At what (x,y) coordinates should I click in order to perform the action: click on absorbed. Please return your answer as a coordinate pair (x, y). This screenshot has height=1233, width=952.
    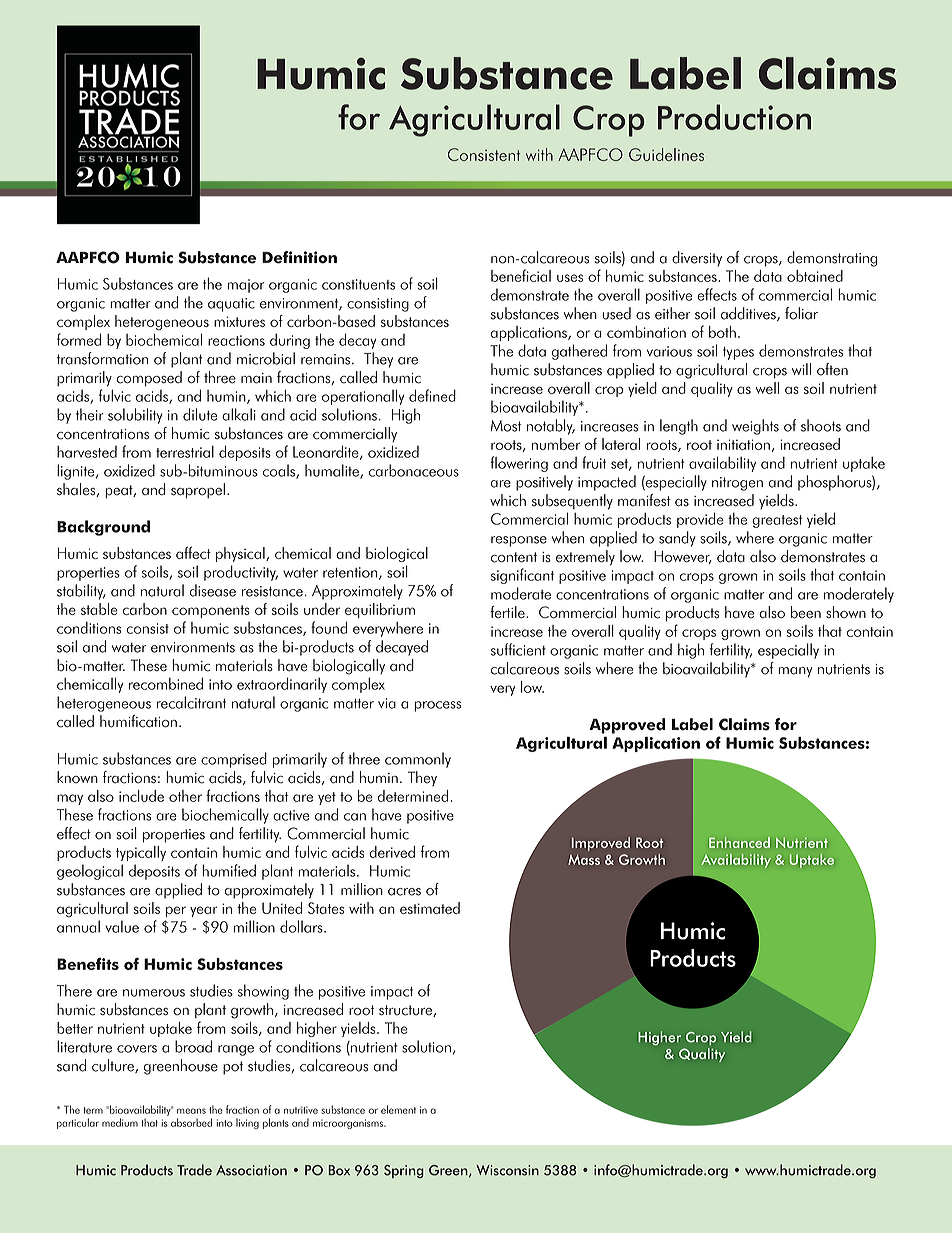
    Looking at the image, I should click on (191, 1122).
